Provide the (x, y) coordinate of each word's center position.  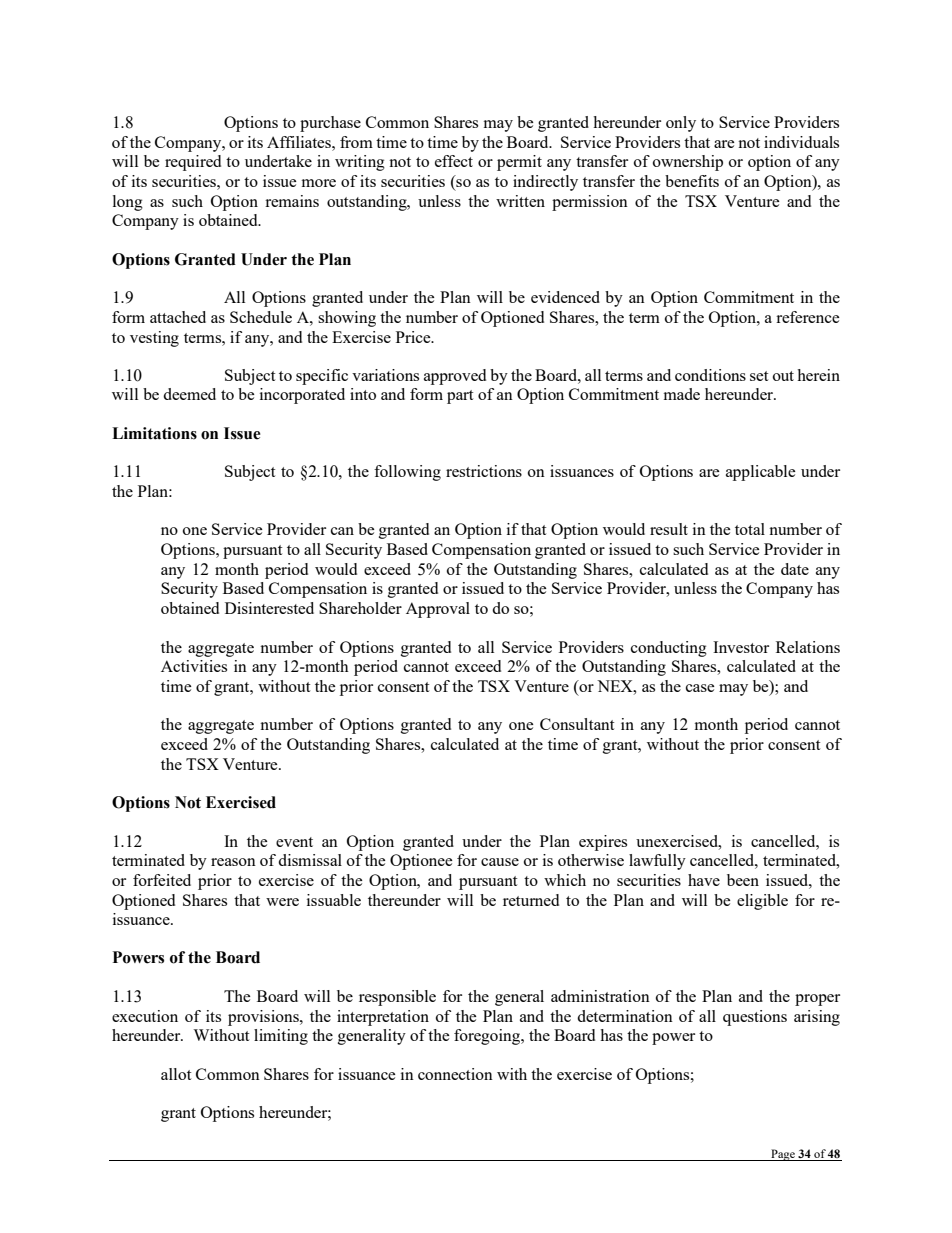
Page (783, 1155)
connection (455, 1074)
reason (233, 862)
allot (176, 1074)
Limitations (154, 433)
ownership (688, 163)
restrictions (484, 471)
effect (454, 161)
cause (500, 862)
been (743, 880)
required (193, 163)
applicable (761, 473)
